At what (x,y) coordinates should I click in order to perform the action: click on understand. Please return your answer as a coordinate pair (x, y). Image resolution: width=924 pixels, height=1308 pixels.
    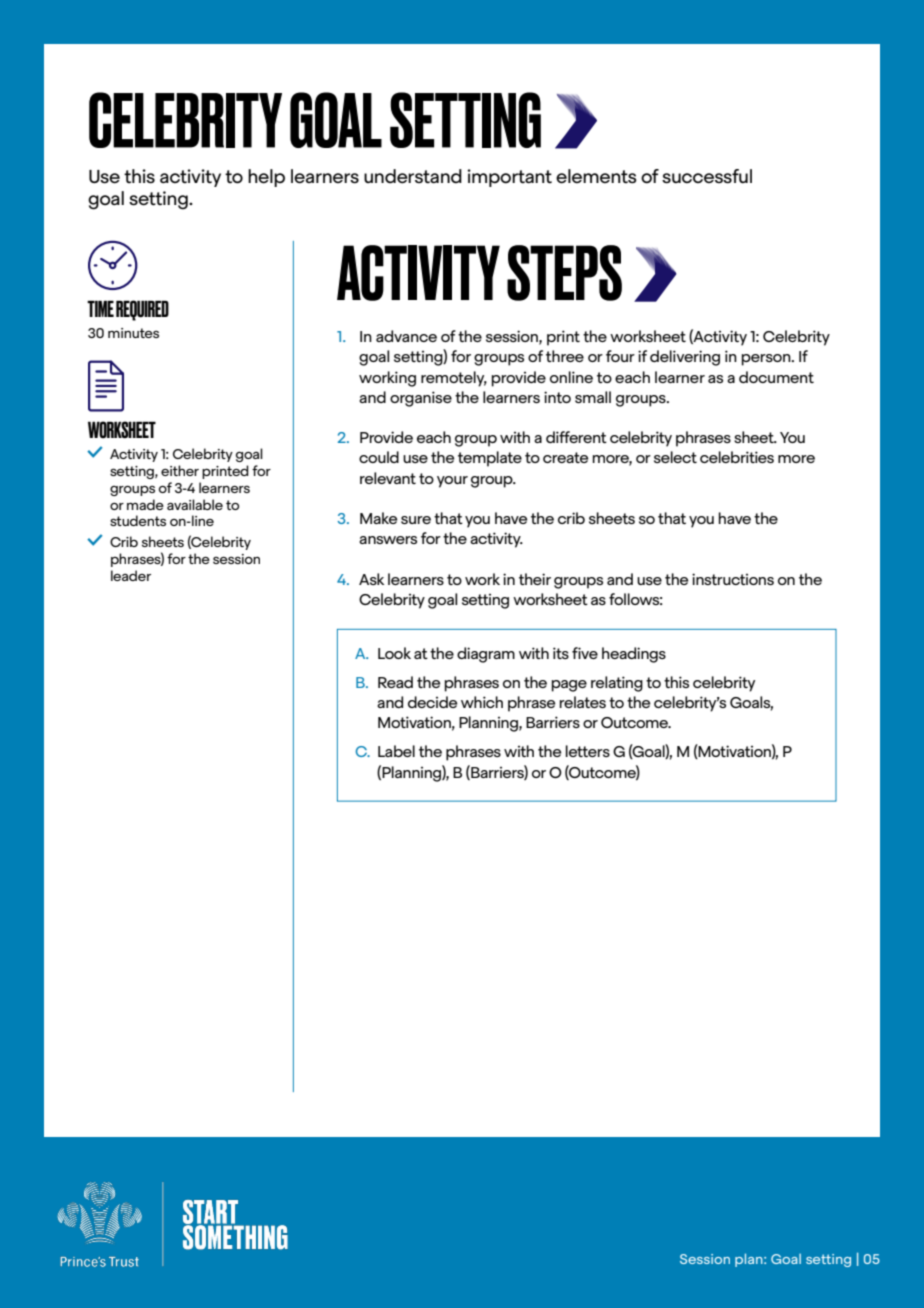
    Looking at the image, I should click on (413, 176).
